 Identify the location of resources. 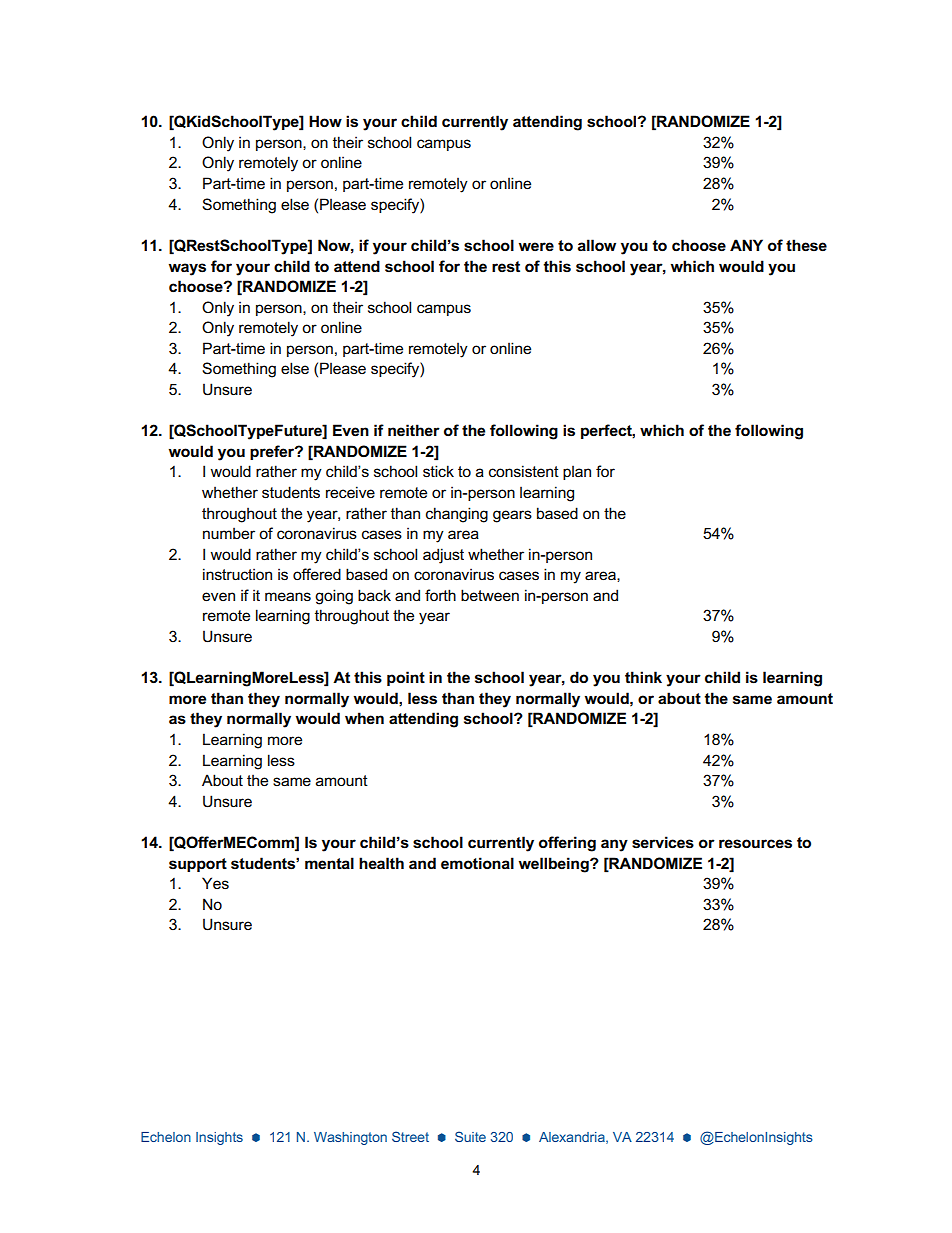
(755, 844).
